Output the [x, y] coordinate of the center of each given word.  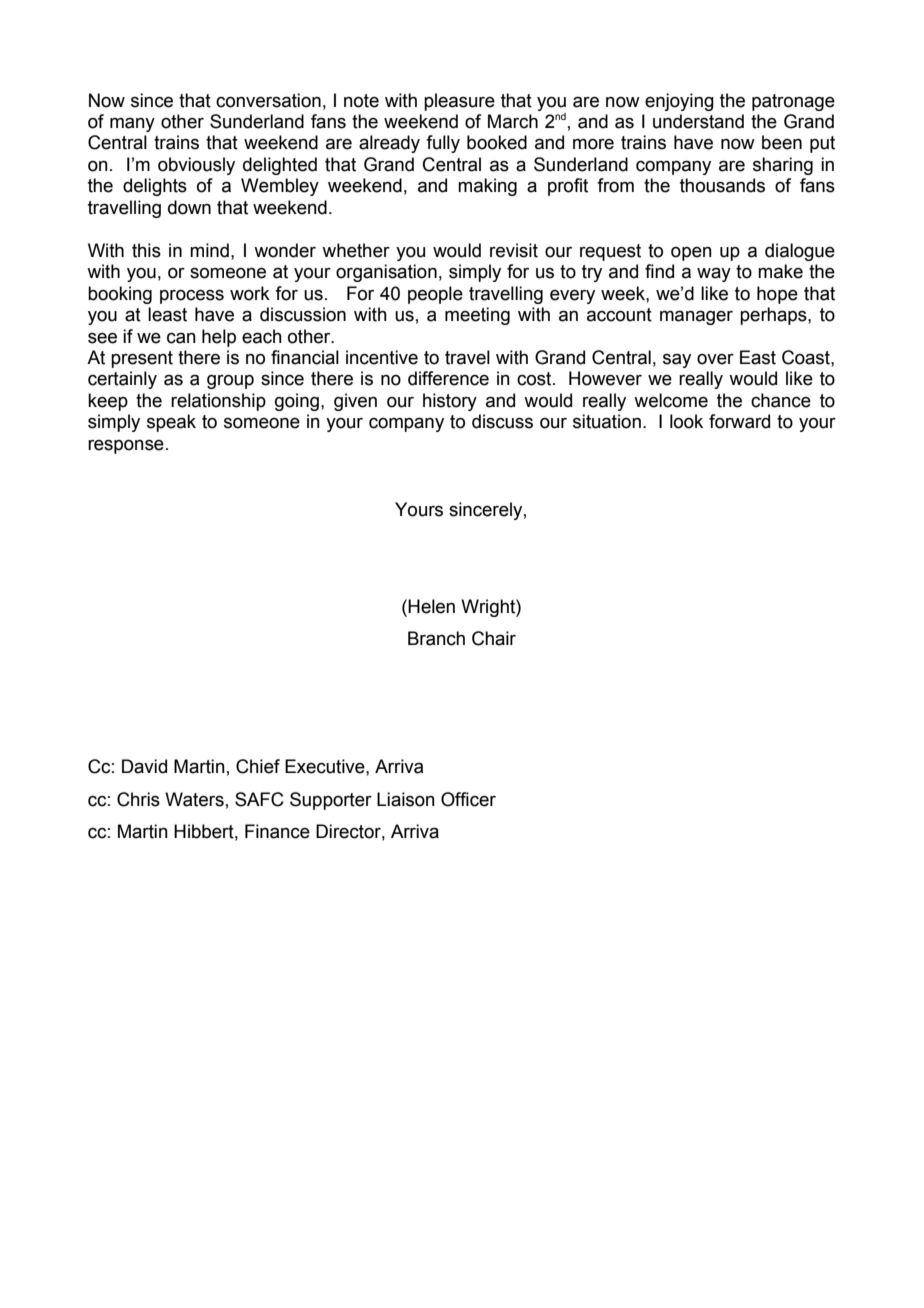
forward [739, 421]
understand [698, 121]
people [435, 295]
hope [777, 295]
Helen [431, 606]
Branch [436, 638]
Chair [494, 638]
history [450, 402]
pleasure [459, 102]
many [132, 124]
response [126, 446]
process [192, 296]
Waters [194, 799]
